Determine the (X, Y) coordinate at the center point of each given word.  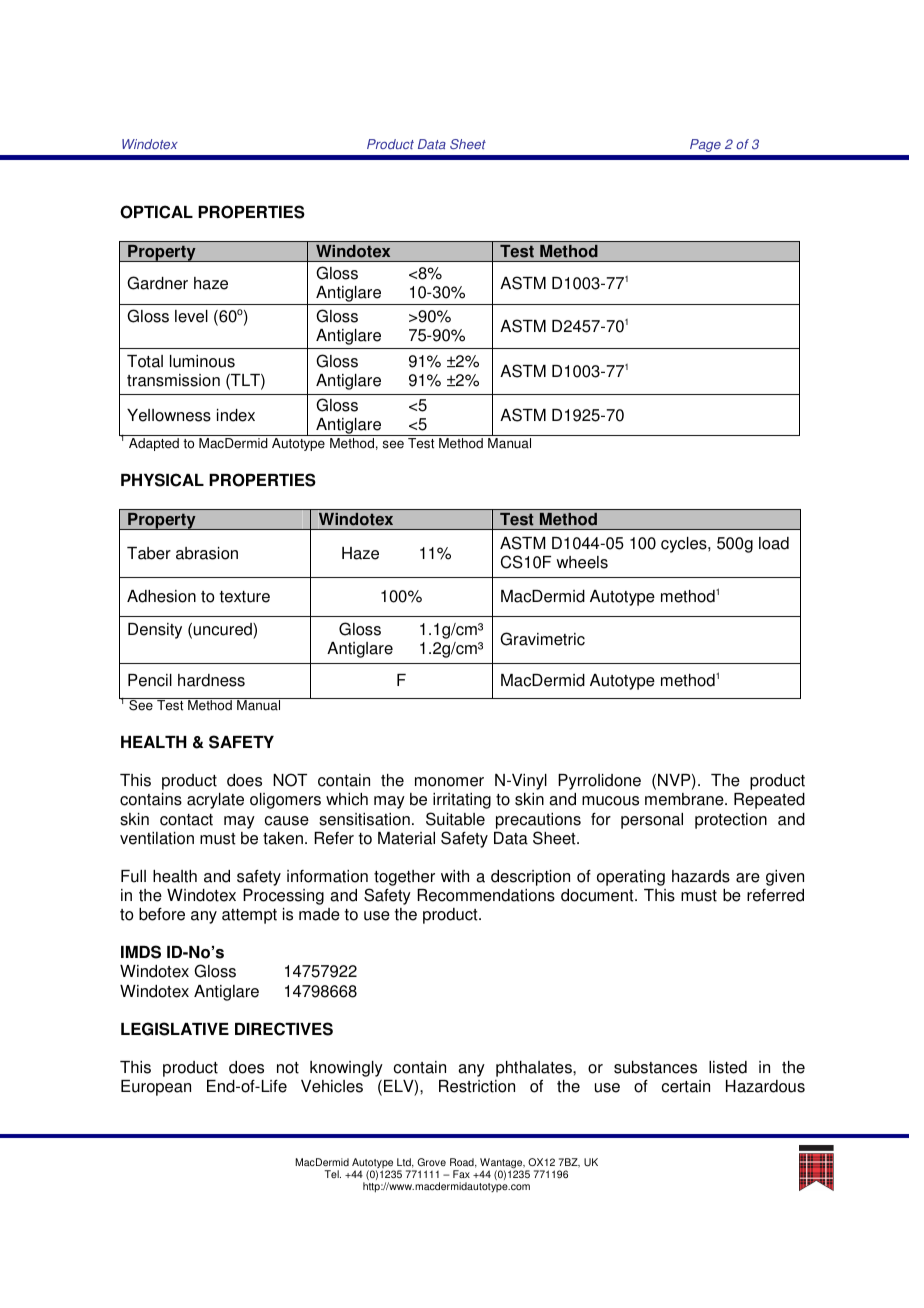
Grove (431, 1162)
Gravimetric (542, 639)
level (191, 316)
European (156, 1088)
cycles (685, 545)
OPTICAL (156, 212)
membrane (685, 799)
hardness (211, 680)
